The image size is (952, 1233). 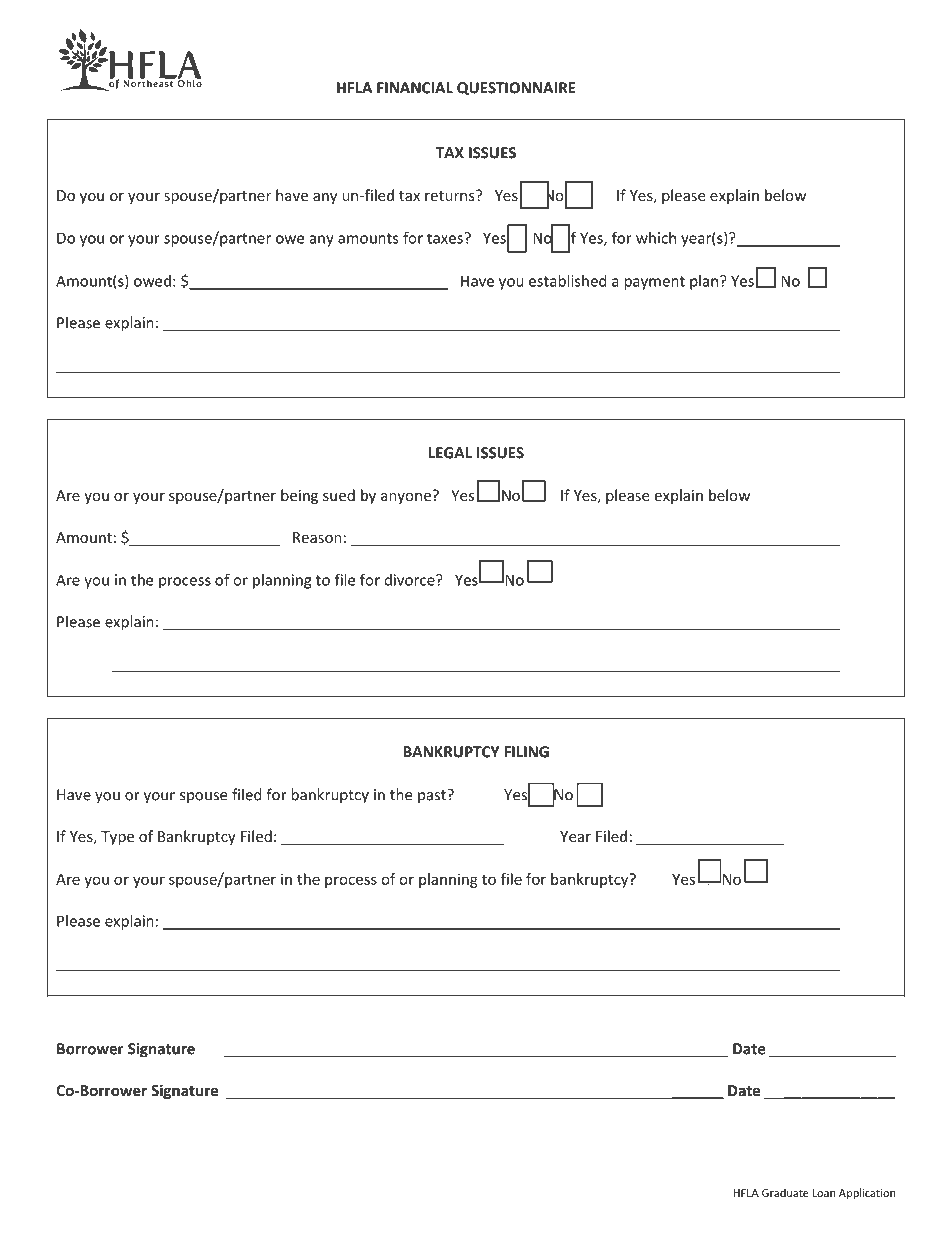 I want to click on FINANCIAL, so click(x=415, y=88).
